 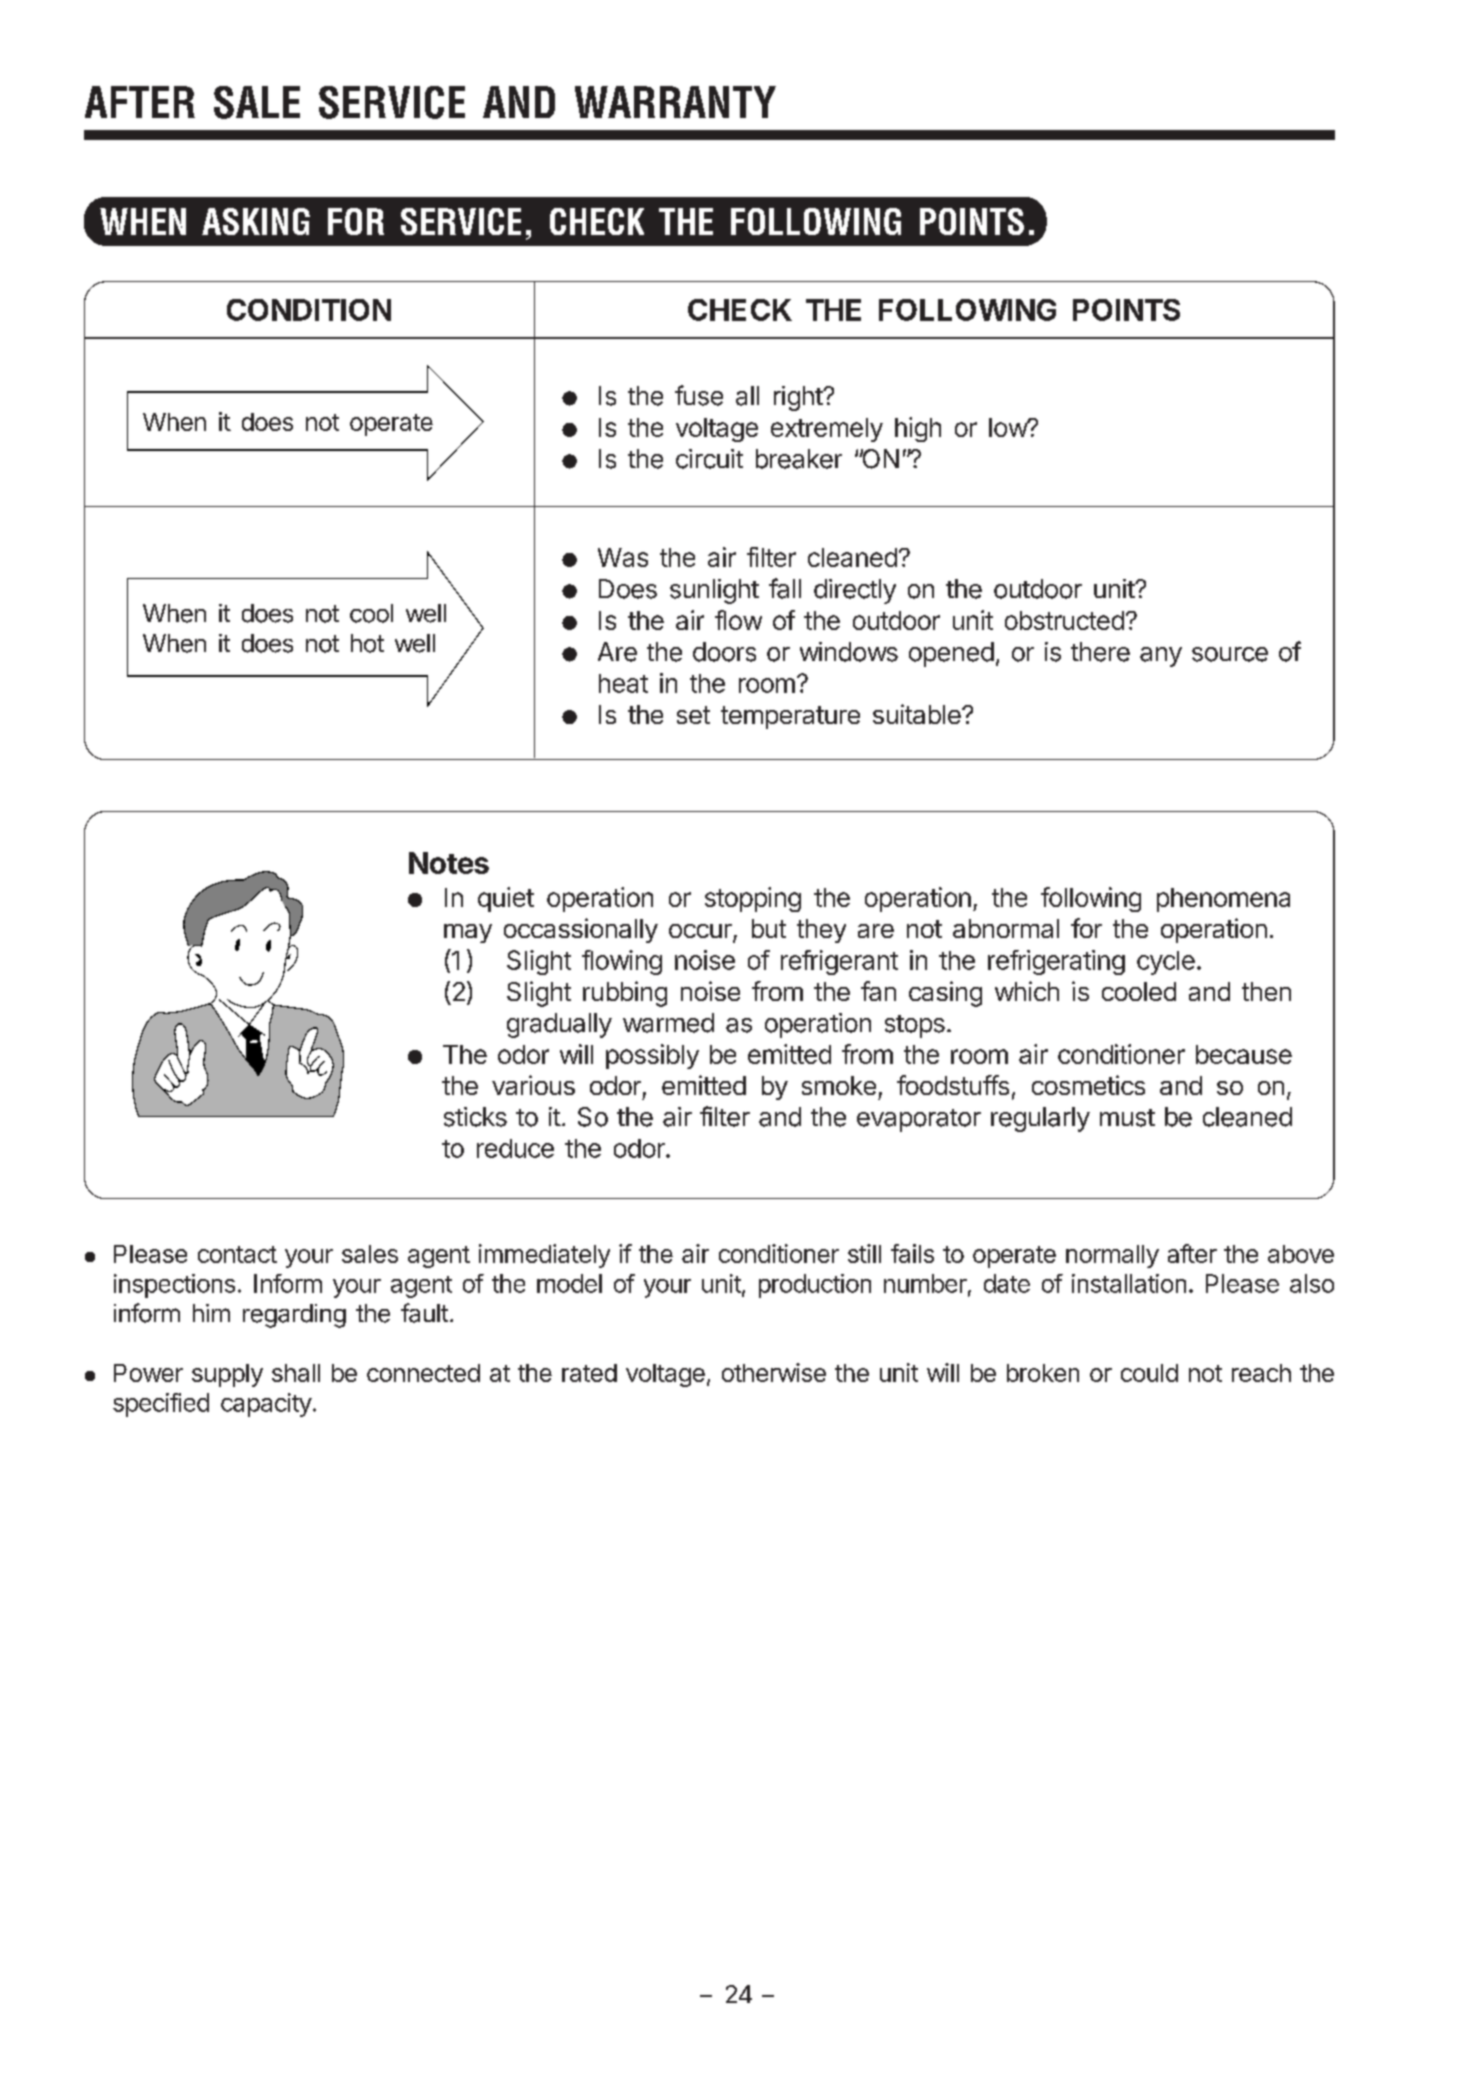 I want to click on shall, so click(x=296, y=1373).
